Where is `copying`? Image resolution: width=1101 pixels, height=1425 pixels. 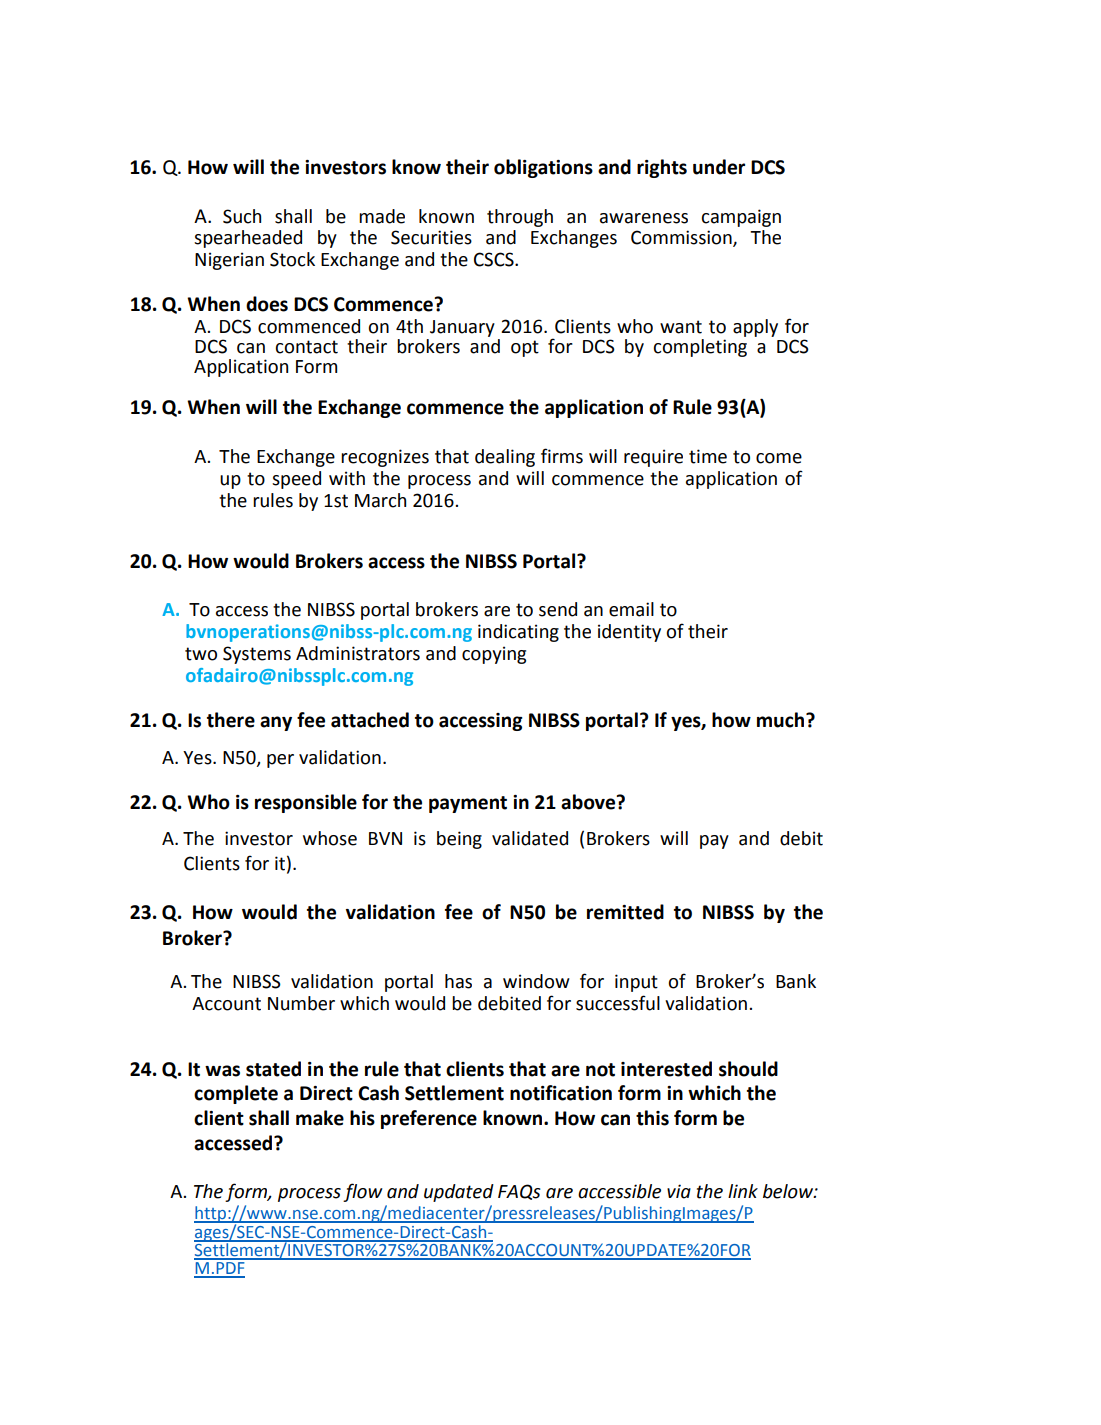
copying is located at coordinates (494, 655).
